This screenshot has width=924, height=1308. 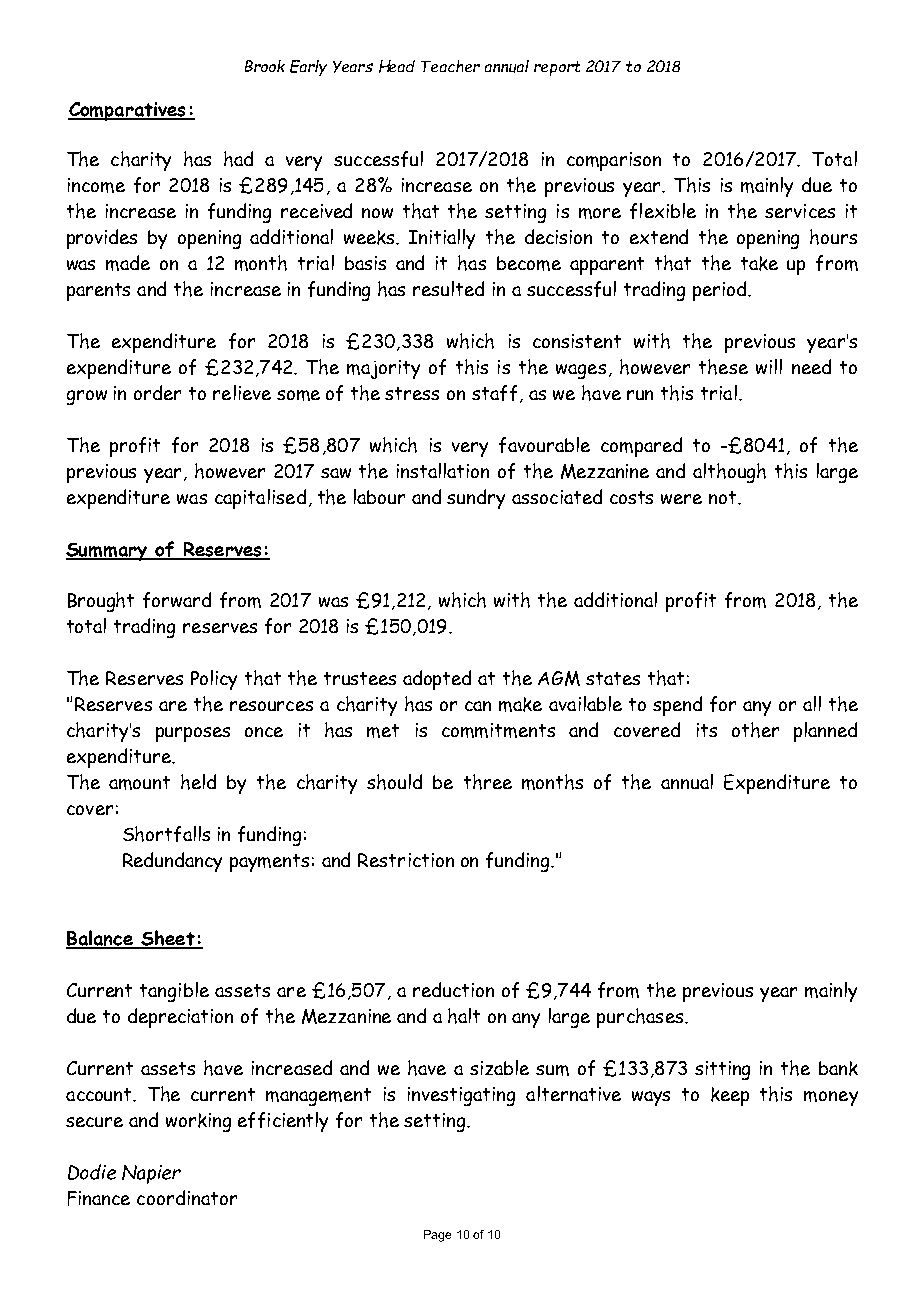 I want to click on reduction, so click(x=453, y=989).
